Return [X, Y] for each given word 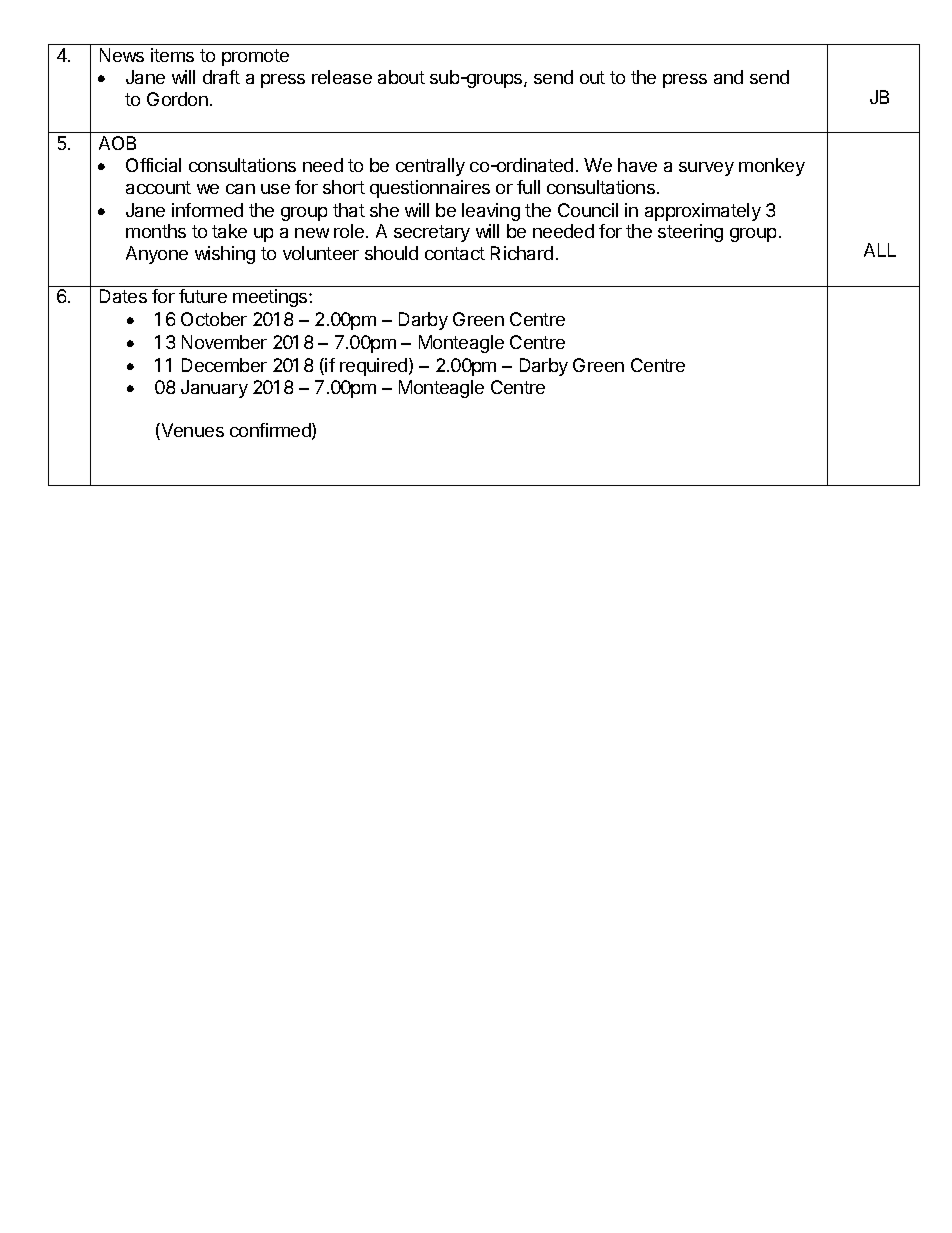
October [214, 319]
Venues [191, 431]
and [728, 77]
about [401, 77]
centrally [430, 167]
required [373, 367]
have [637, 165]
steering [690, 233]
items [172, 55]
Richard [522, 253]
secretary [432, 233]
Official [153, 165]
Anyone [157, 255]
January [214, 389]
